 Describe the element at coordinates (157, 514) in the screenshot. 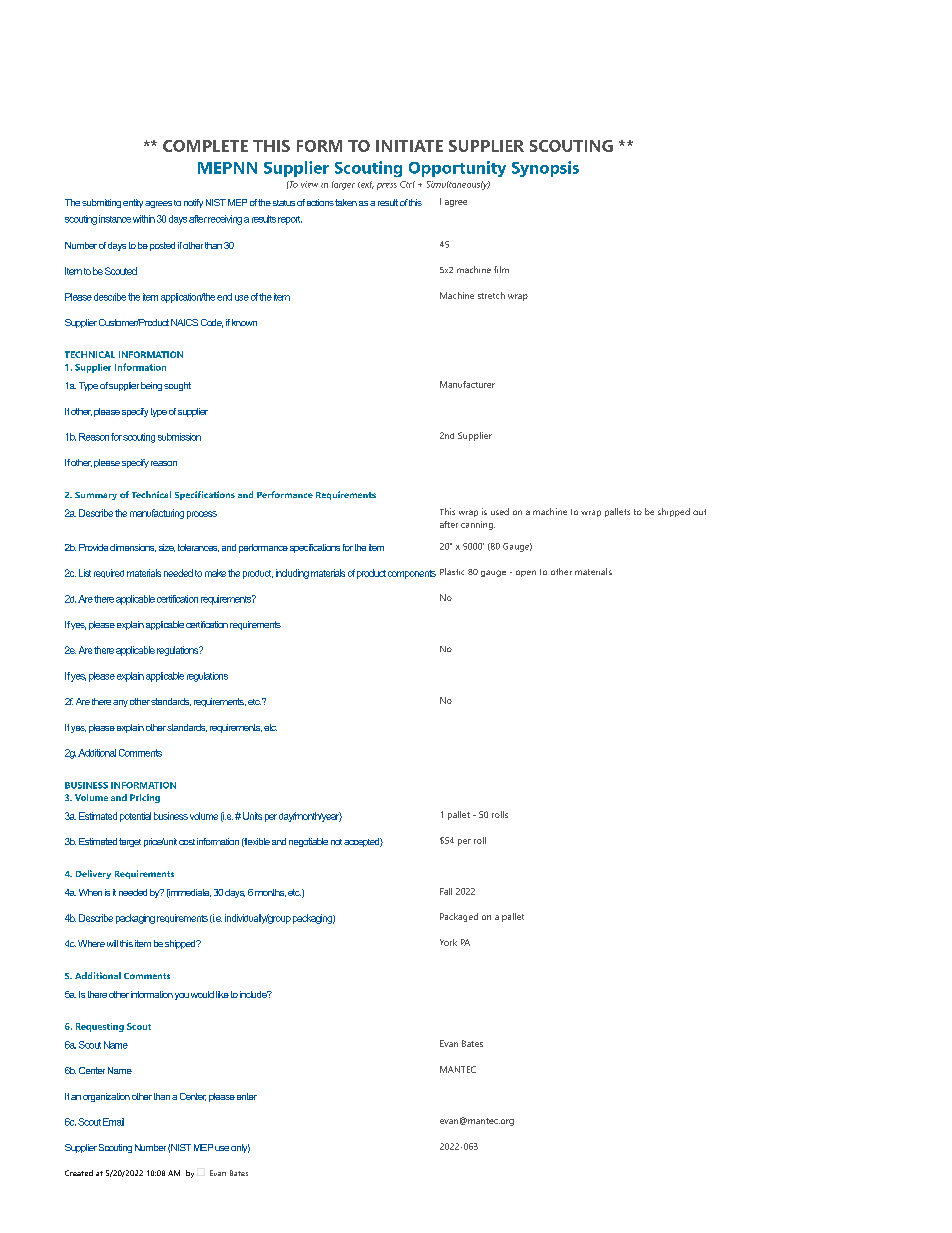

I see `manufacturing` at that location.
